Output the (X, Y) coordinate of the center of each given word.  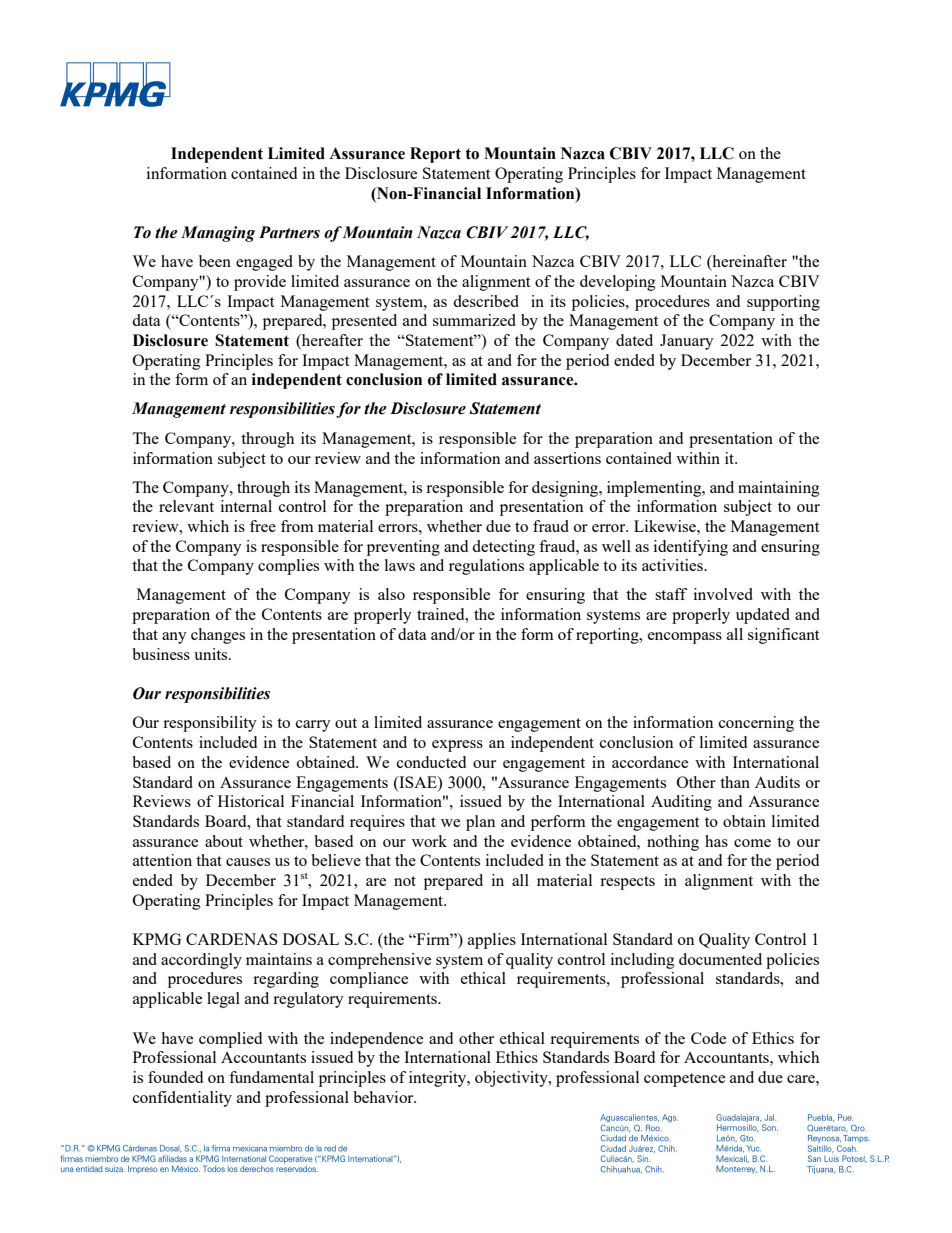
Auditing (681, 803)
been (215, 261)
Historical (251, 801)
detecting (503, 548)
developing (617, 283)
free (263, 526)
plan (480, 823)
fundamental (271, 1077)
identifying (691, 548)
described (486, 301)
